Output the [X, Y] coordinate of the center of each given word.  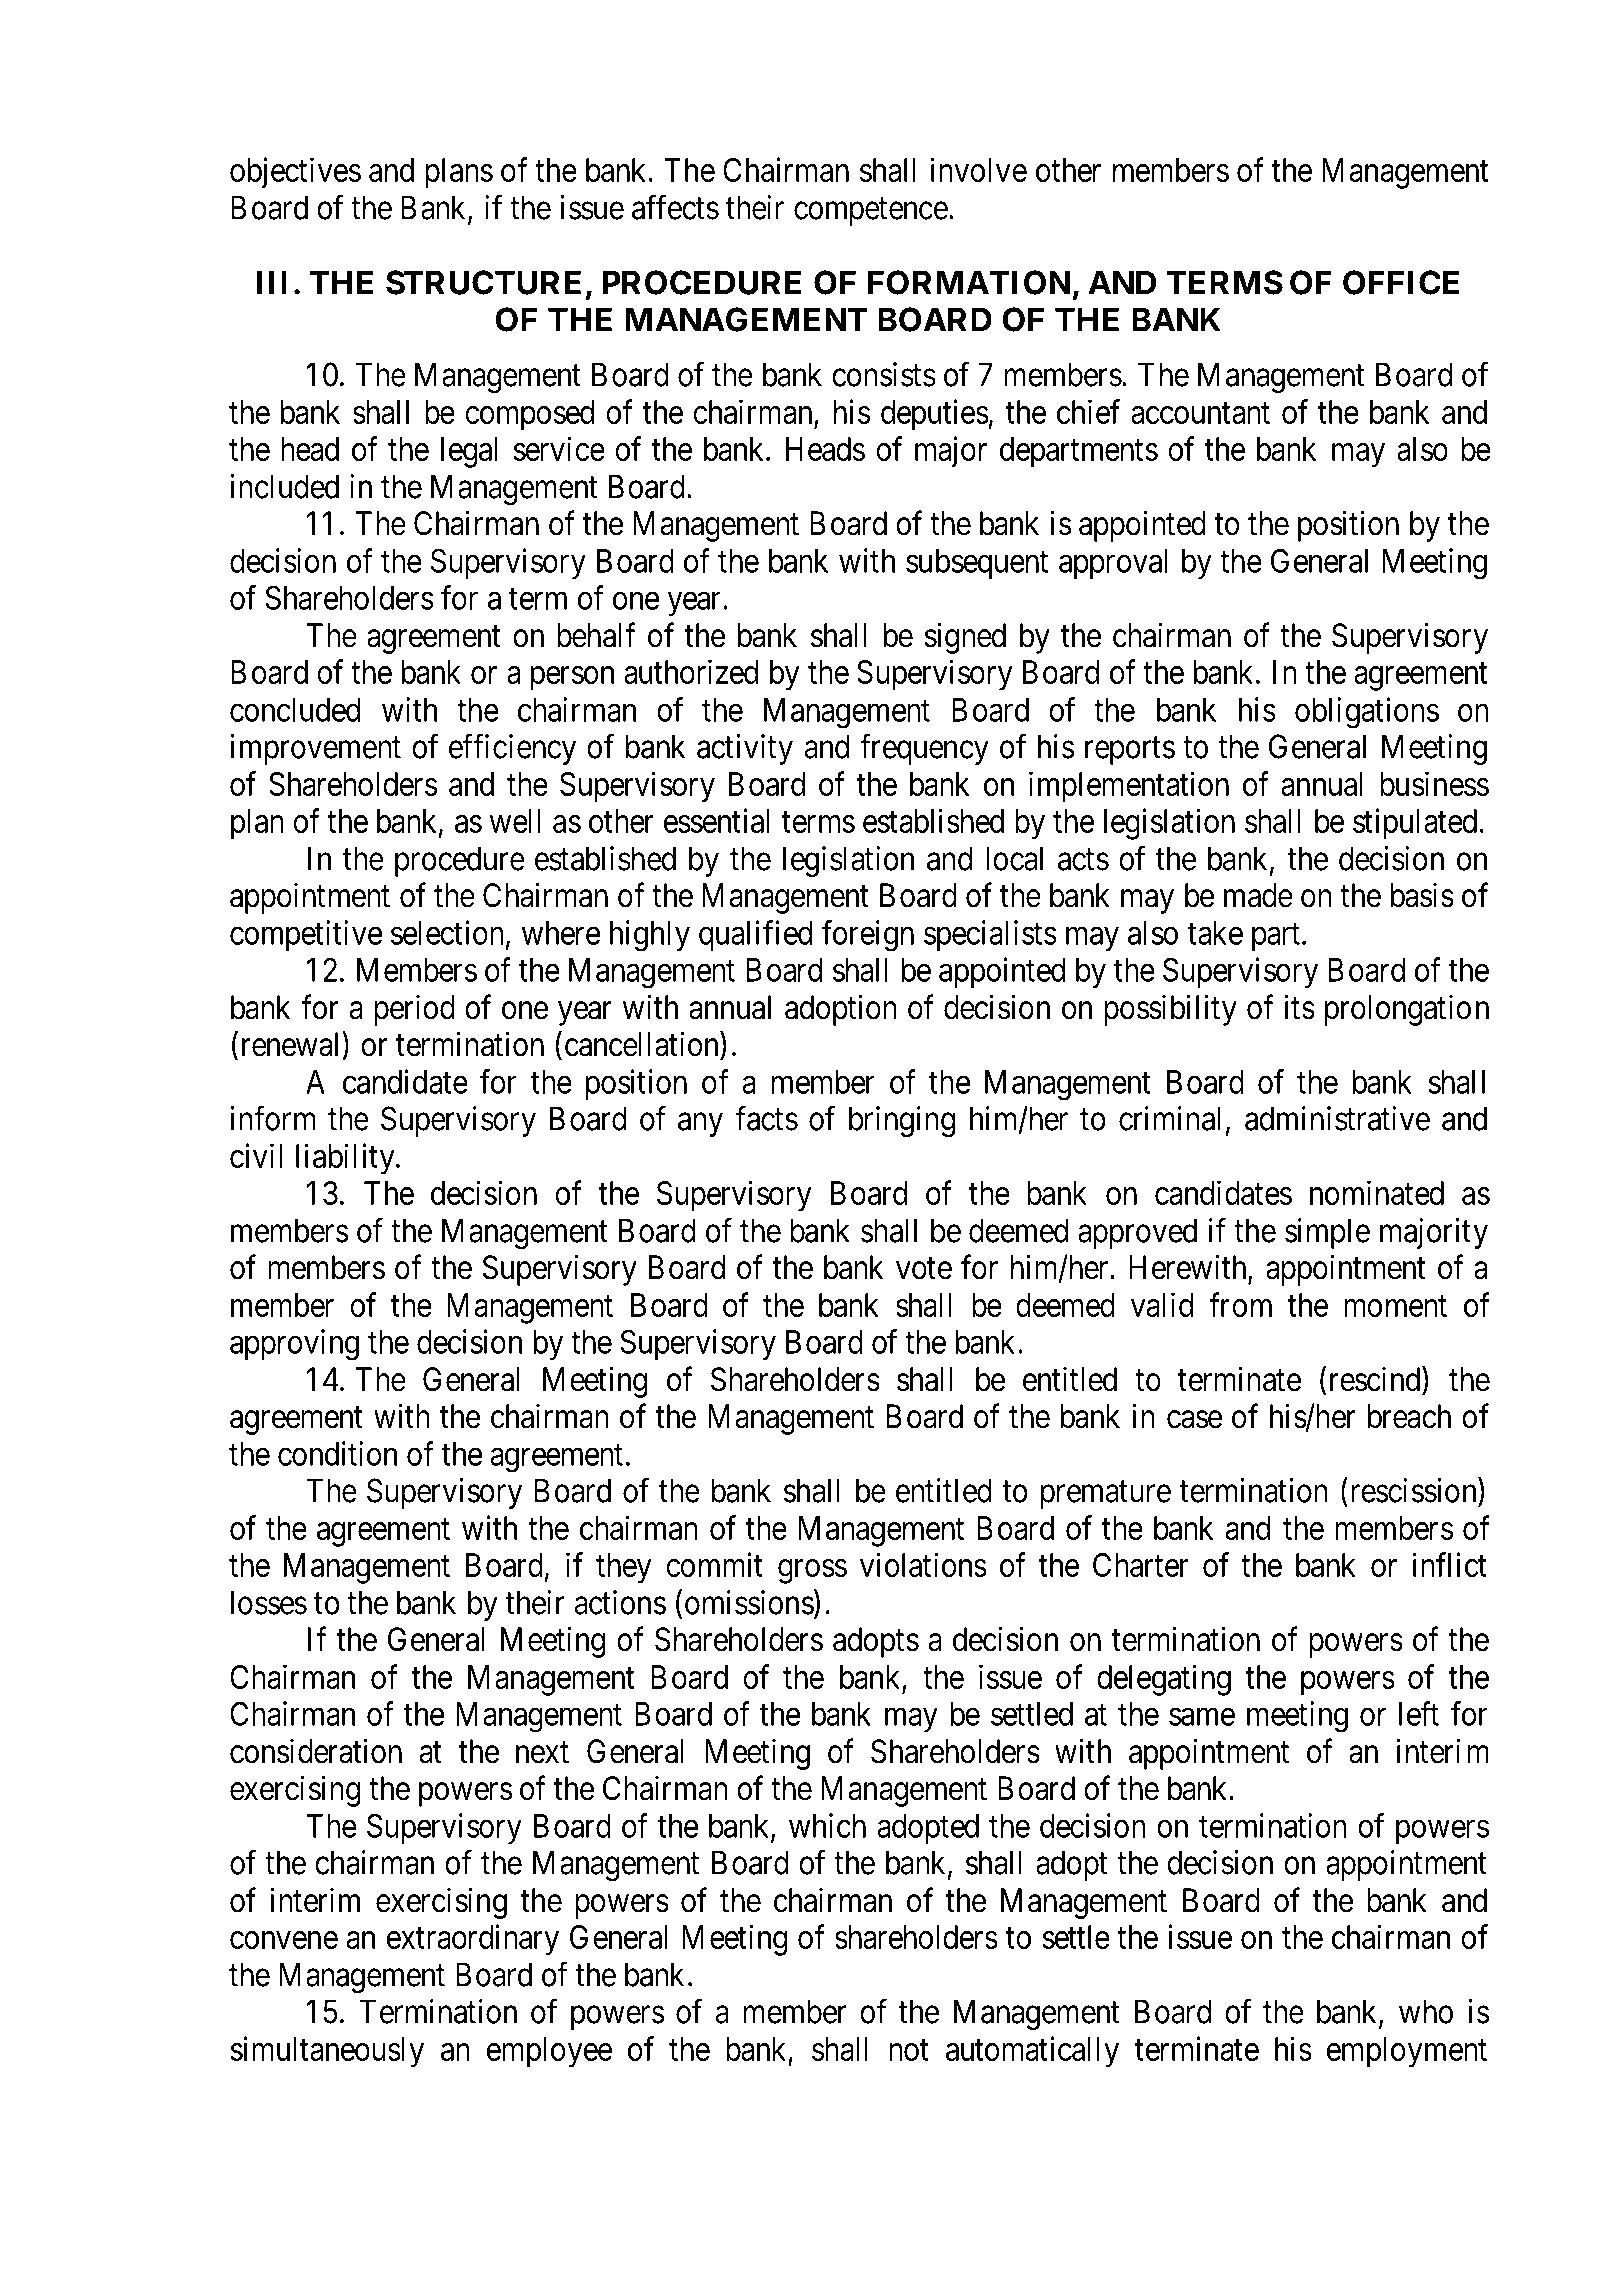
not [909, 2050]
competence [871, 212]
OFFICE [1401, 282]
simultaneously [327, 2052]
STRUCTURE [483, 282]
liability [346, 1159]
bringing [902, 1122]
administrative [1337, 1118]
